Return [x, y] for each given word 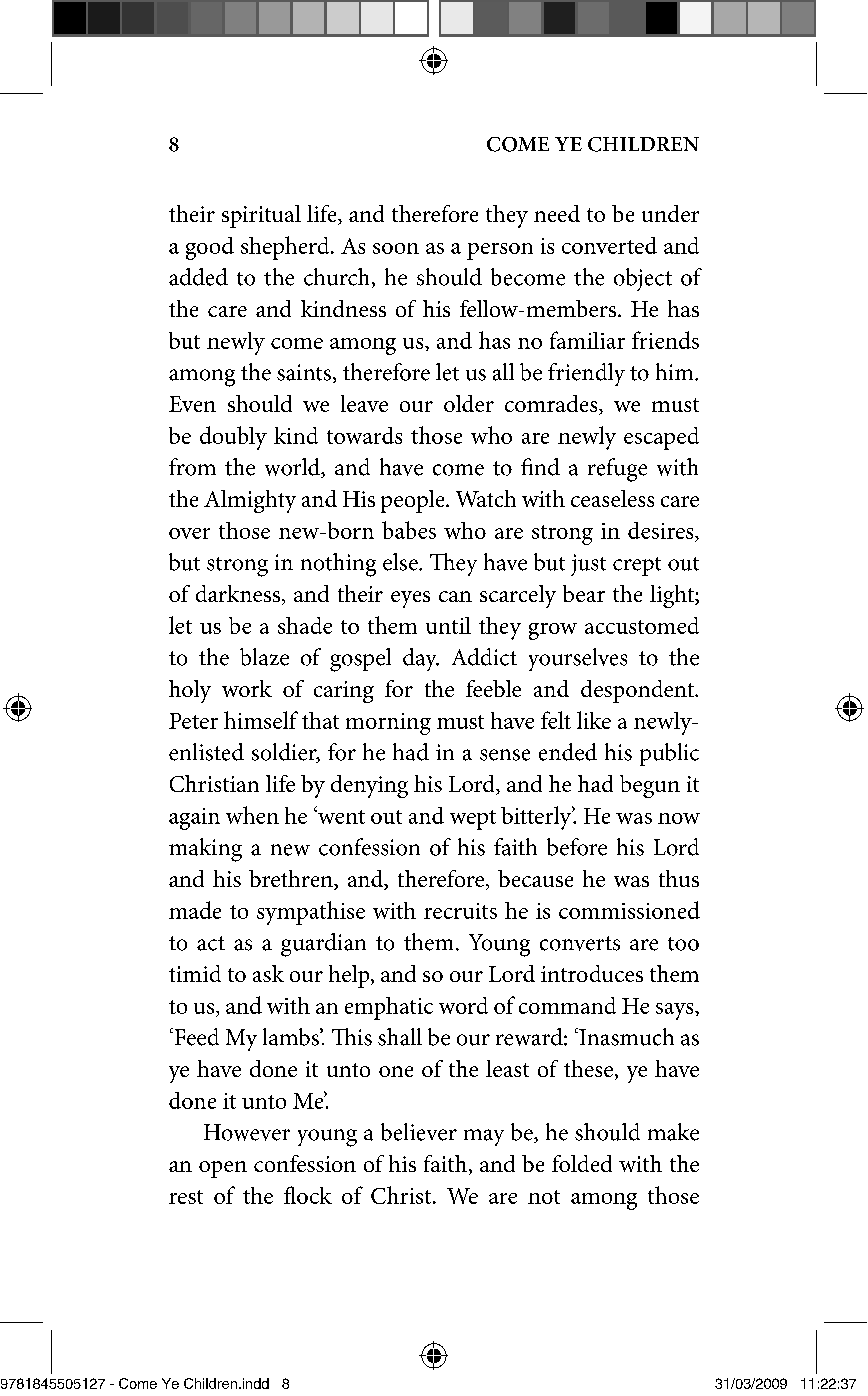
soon [396, 248]
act [211, 943]
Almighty [250, 501]
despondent [638, 691]
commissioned [629, 910]
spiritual [261, 216]
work [247, 688]
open [223, 1169]
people [414, 501]
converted [609, 245]
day [421, 659]
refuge [617, 470]
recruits [460, 911]
